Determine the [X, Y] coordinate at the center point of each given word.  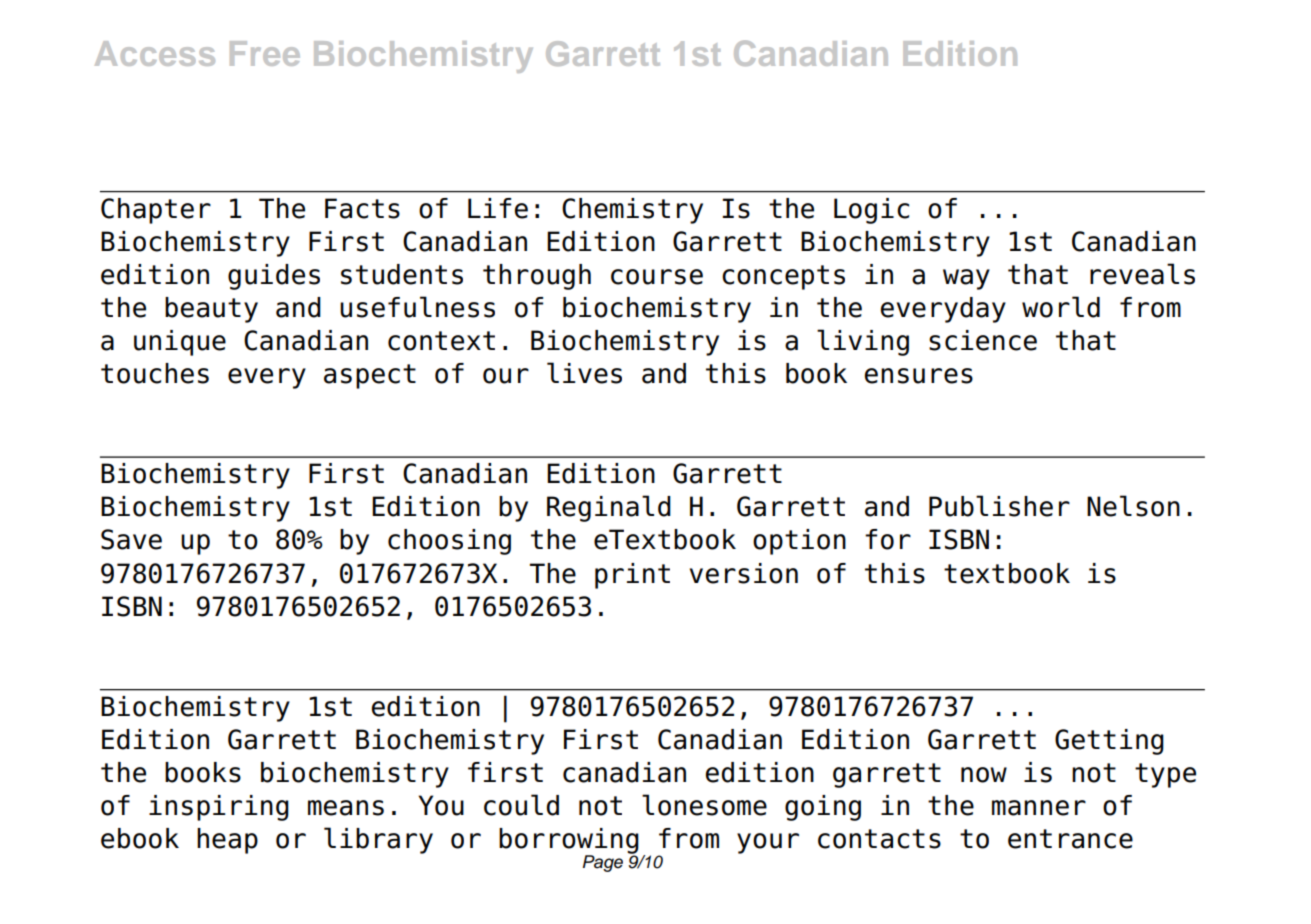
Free [265, 53]
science [983, 340]
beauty [211, 310]
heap [227, 841]
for [888, 539]
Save [131, 539]
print [632, 576]
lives [584, 373]
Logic [871, 211]
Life [498, 208]
